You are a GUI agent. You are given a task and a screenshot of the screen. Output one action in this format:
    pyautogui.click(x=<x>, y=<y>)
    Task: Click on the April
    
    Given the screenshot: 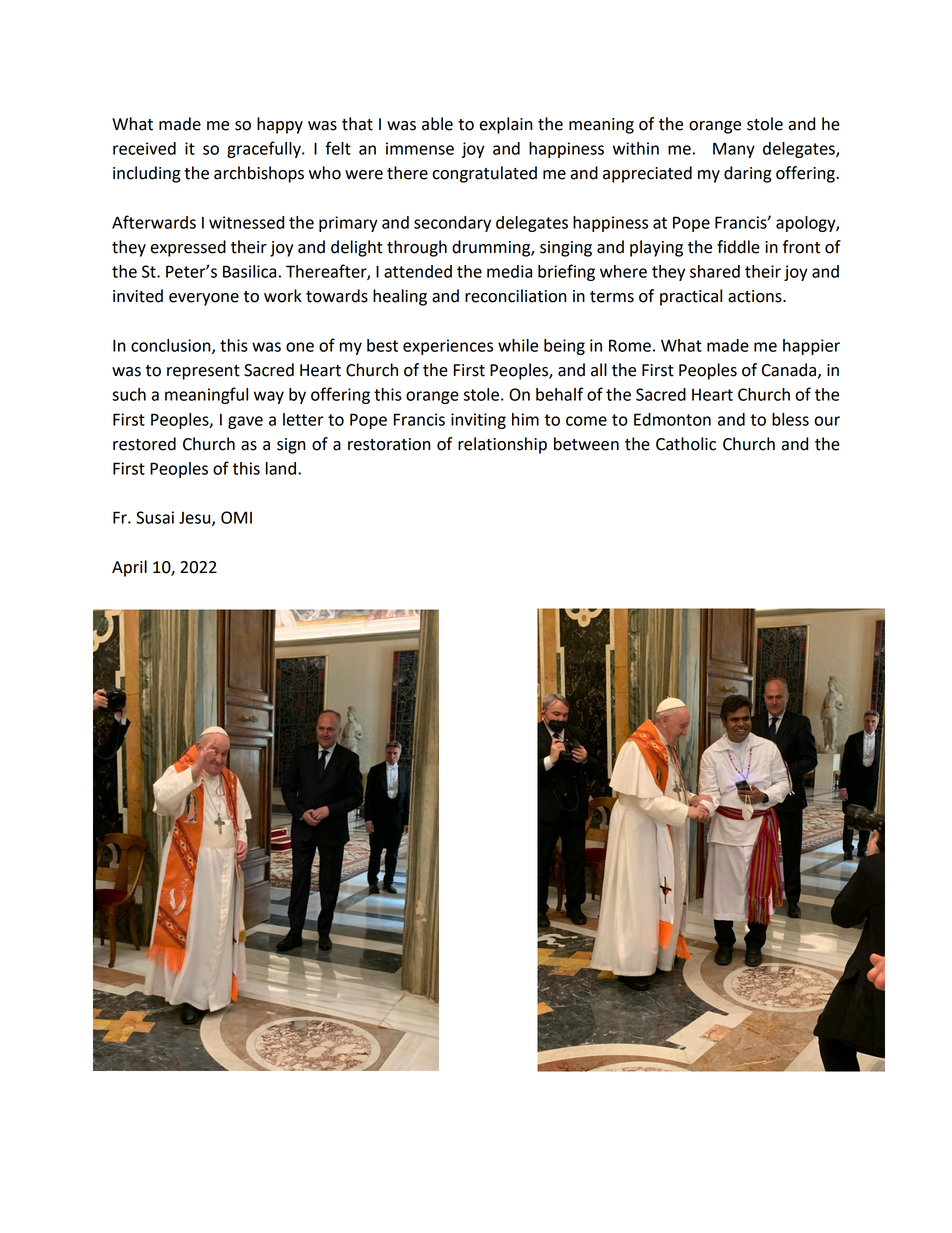 What is the action you would take?
    pyautogui.click(x=129, y=568)
